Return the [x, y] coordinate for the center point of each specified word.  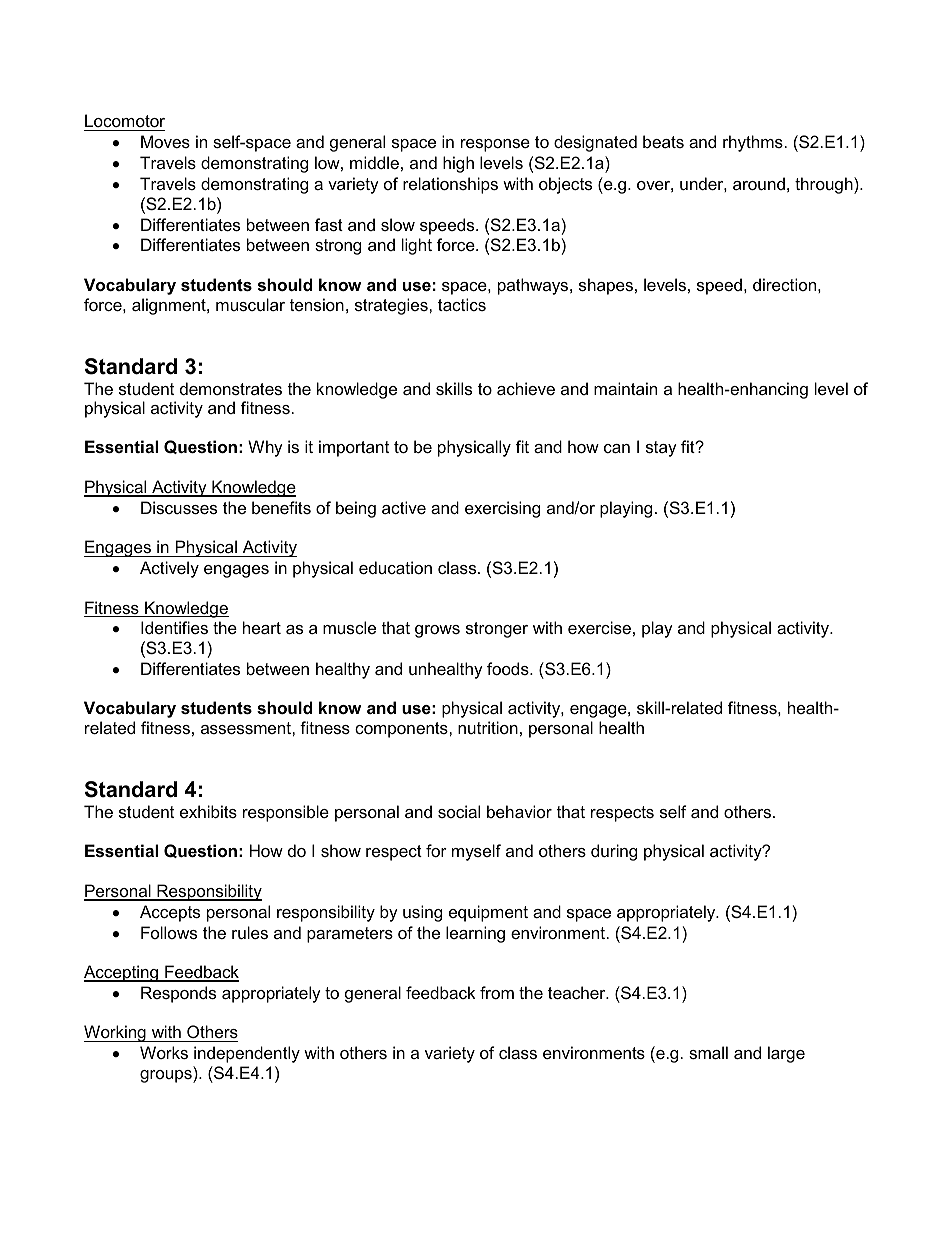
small [708, 1052]
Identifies [174, 627]
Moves [165, 141]
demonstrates [231, 388]
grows [437, 631]
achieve [526, 388]
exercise [599, 627]
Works [164, 1052]
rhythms [753, 143]
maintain [625, 388]
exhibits [208, 811]
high [458, 164]
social [459, 811]
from [497, 992]
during [614, 852]
